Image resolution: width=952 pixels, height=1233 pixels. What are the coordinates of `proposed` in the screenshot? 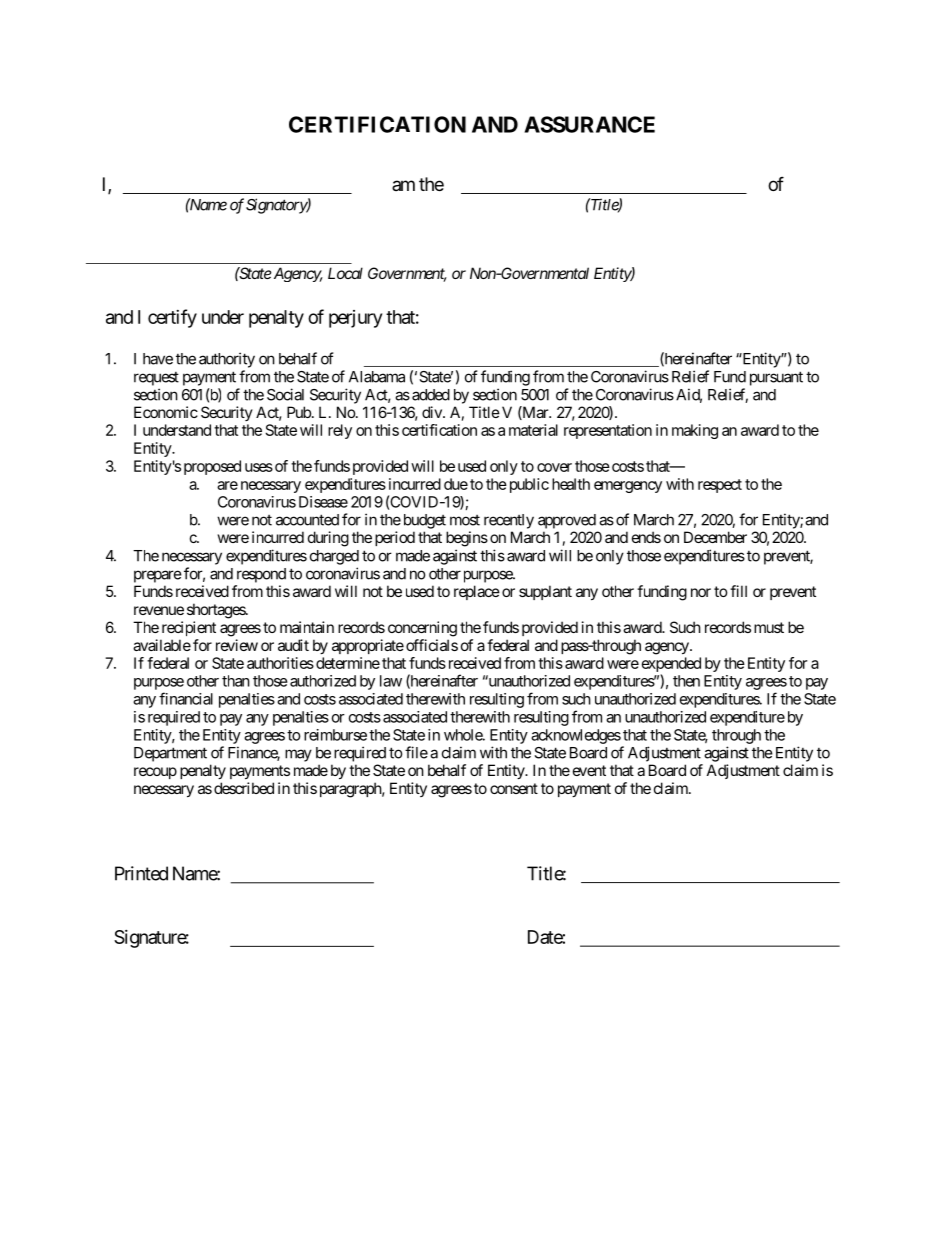 It's located at (212, 467).
